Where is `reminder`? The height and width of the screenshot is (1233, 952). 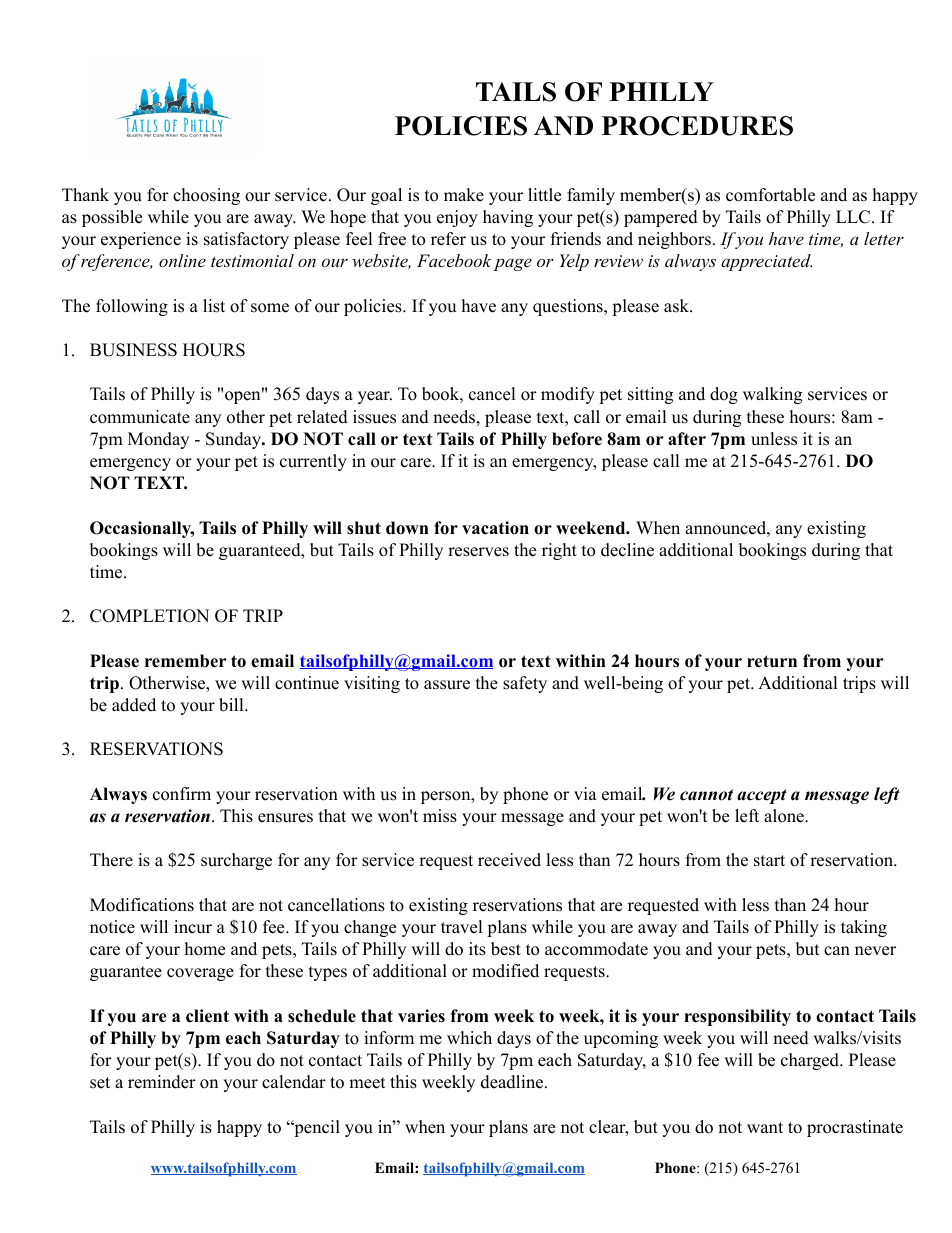
reminder is located at coordinates (162, 1082).
